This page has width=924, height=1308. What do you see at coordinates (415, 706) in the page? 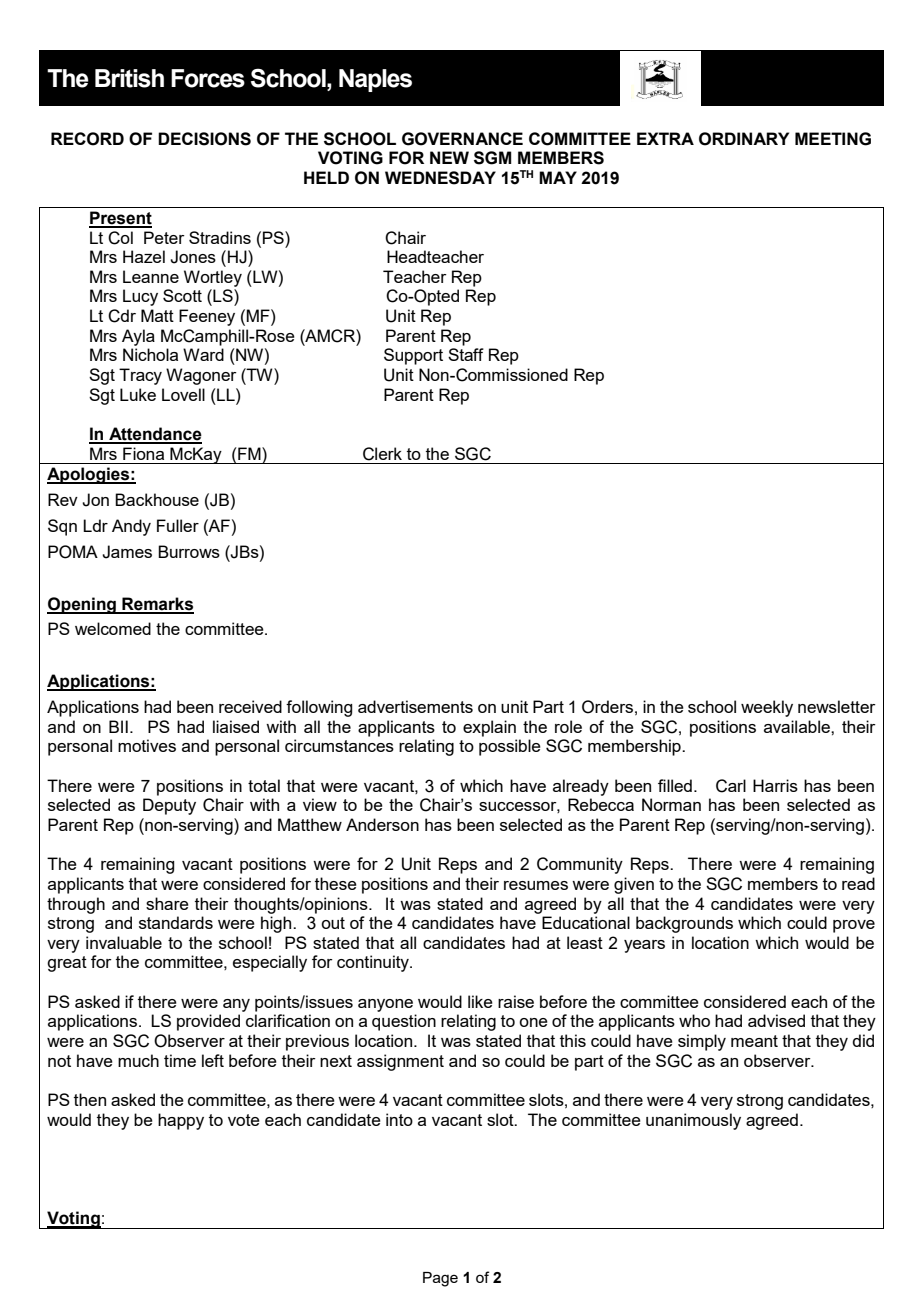
I see `advertisements` at bounding box center [415, 706].
